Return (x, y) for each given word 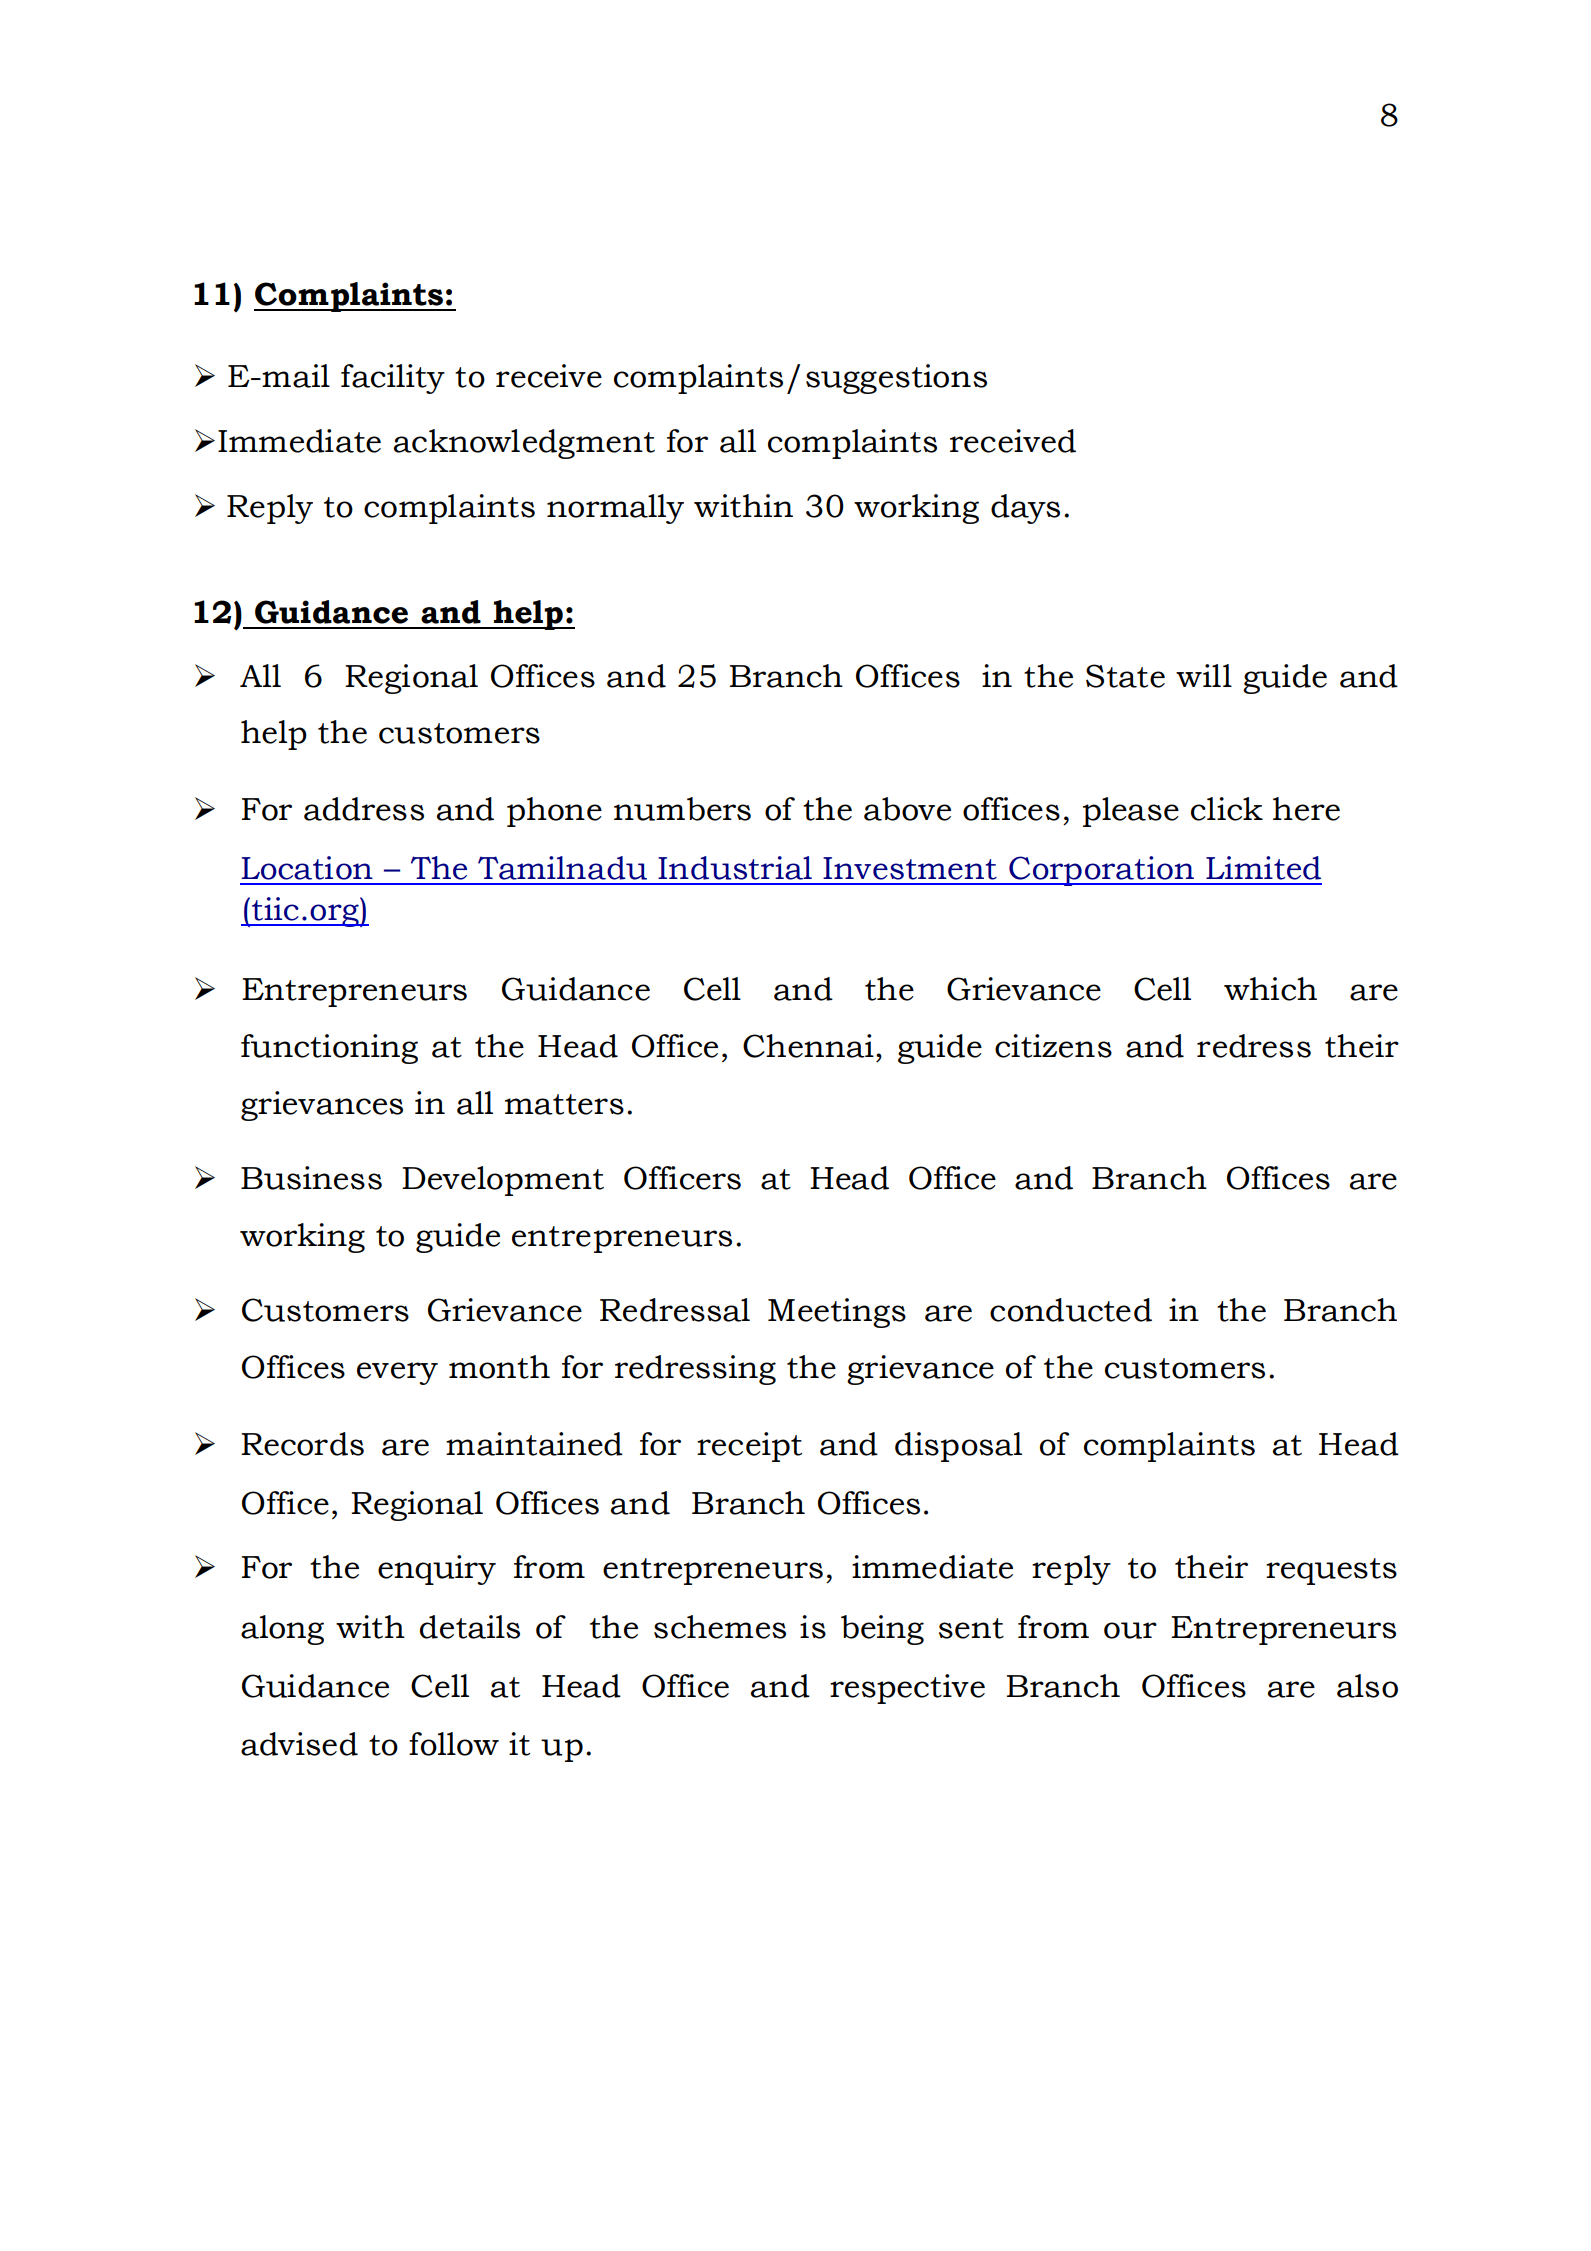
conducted (1071, 1310)
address (364, 809)
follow (454, 1744)
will (1204, 675)
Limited (1263, 868)
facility (393, 379)
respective (907, 1689)
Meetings (837, 1313)
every (397, 1373)
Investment (910, 868)
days (1025, 509)
